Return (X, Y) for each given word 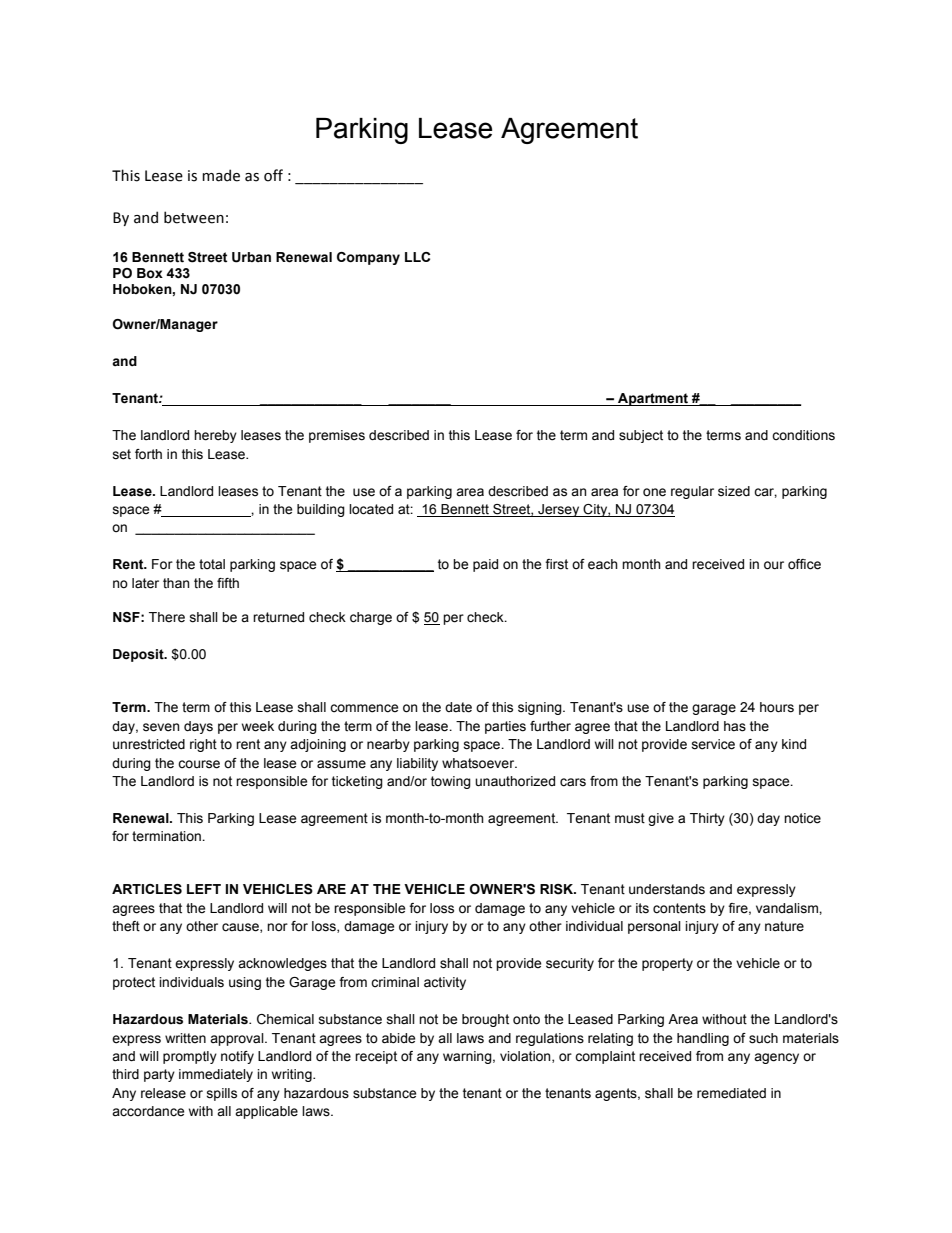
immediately (216, 1075)
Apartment (653, 399)
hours (777, 707)
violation (526, 1057)
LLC (418, 257)
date (458, 707)
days (198, 727)
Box (150, 273)
